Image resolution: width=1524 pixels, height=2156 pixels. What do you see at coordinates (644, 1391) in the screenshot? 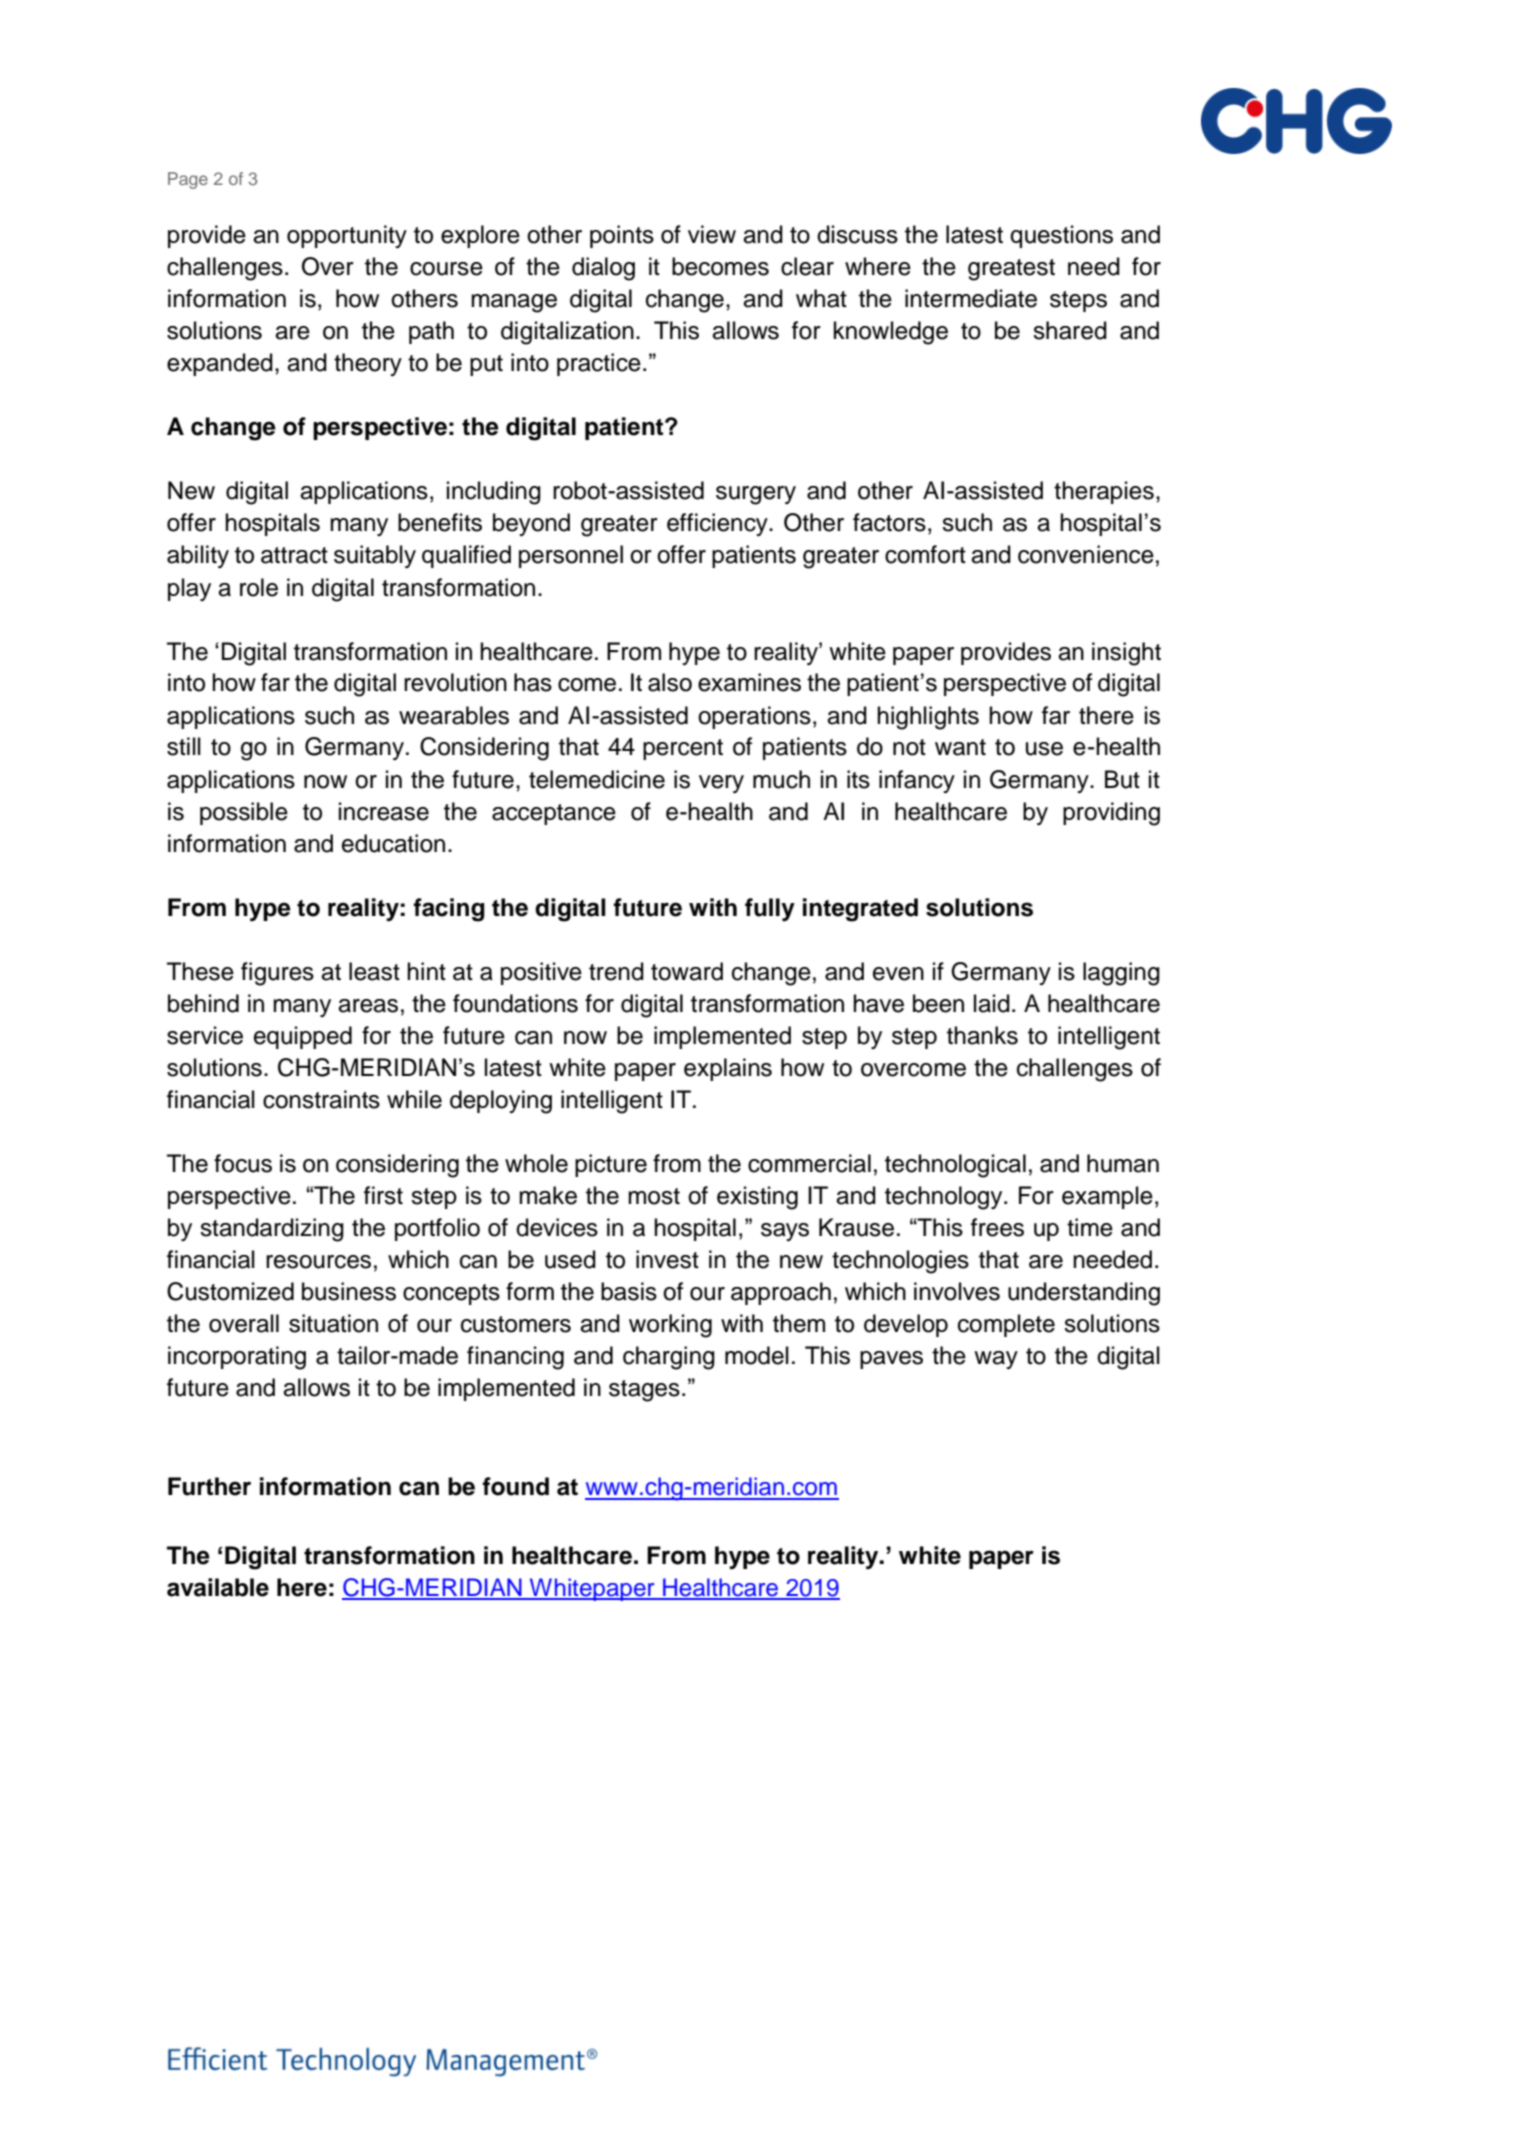
I see `stages` at bounding box center [644, 1391].
